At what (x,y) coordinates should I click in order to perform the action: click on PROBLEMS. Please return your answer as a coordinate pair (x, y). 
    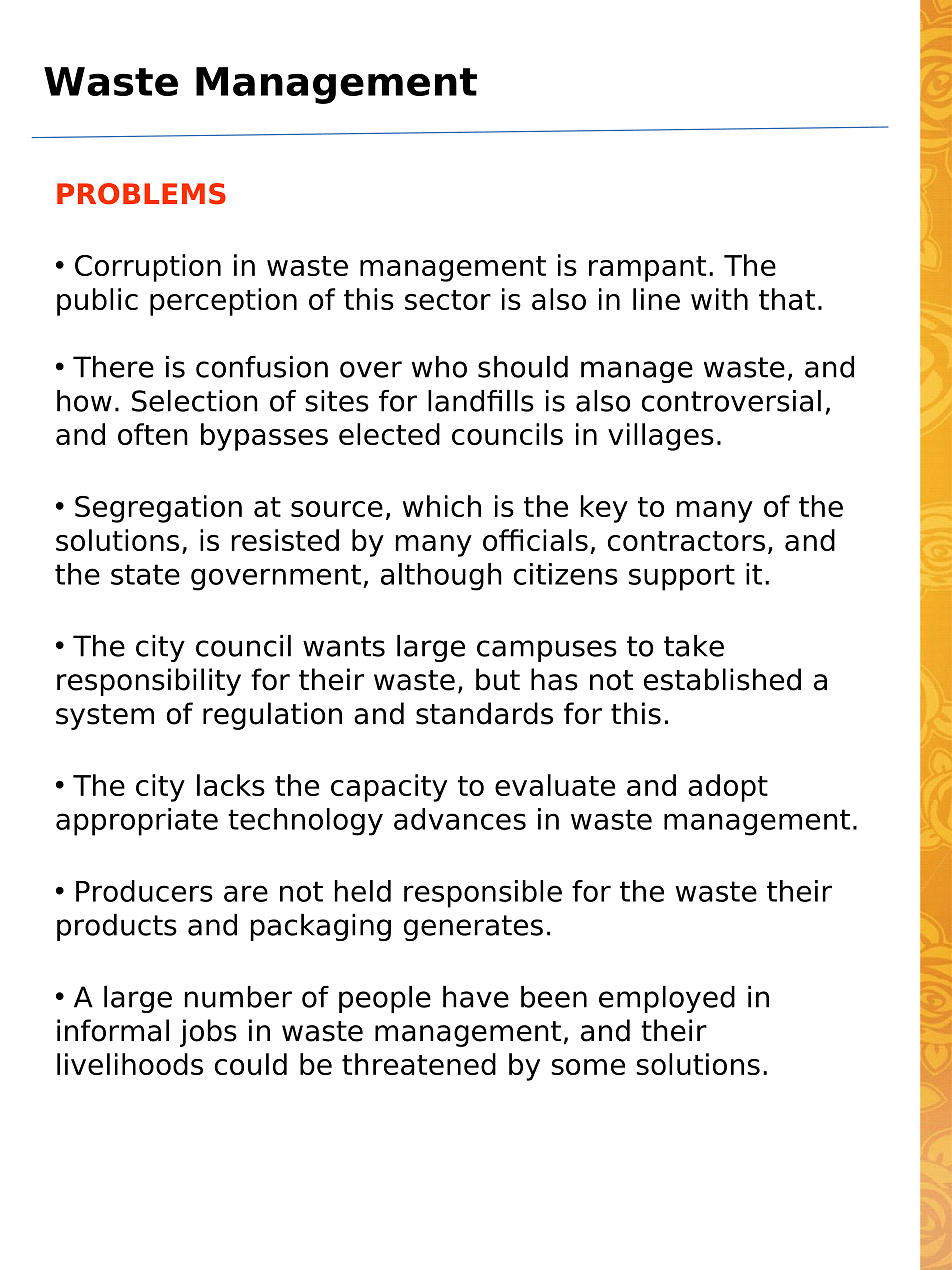
    Looking at the image, I should click on (141, 194).
